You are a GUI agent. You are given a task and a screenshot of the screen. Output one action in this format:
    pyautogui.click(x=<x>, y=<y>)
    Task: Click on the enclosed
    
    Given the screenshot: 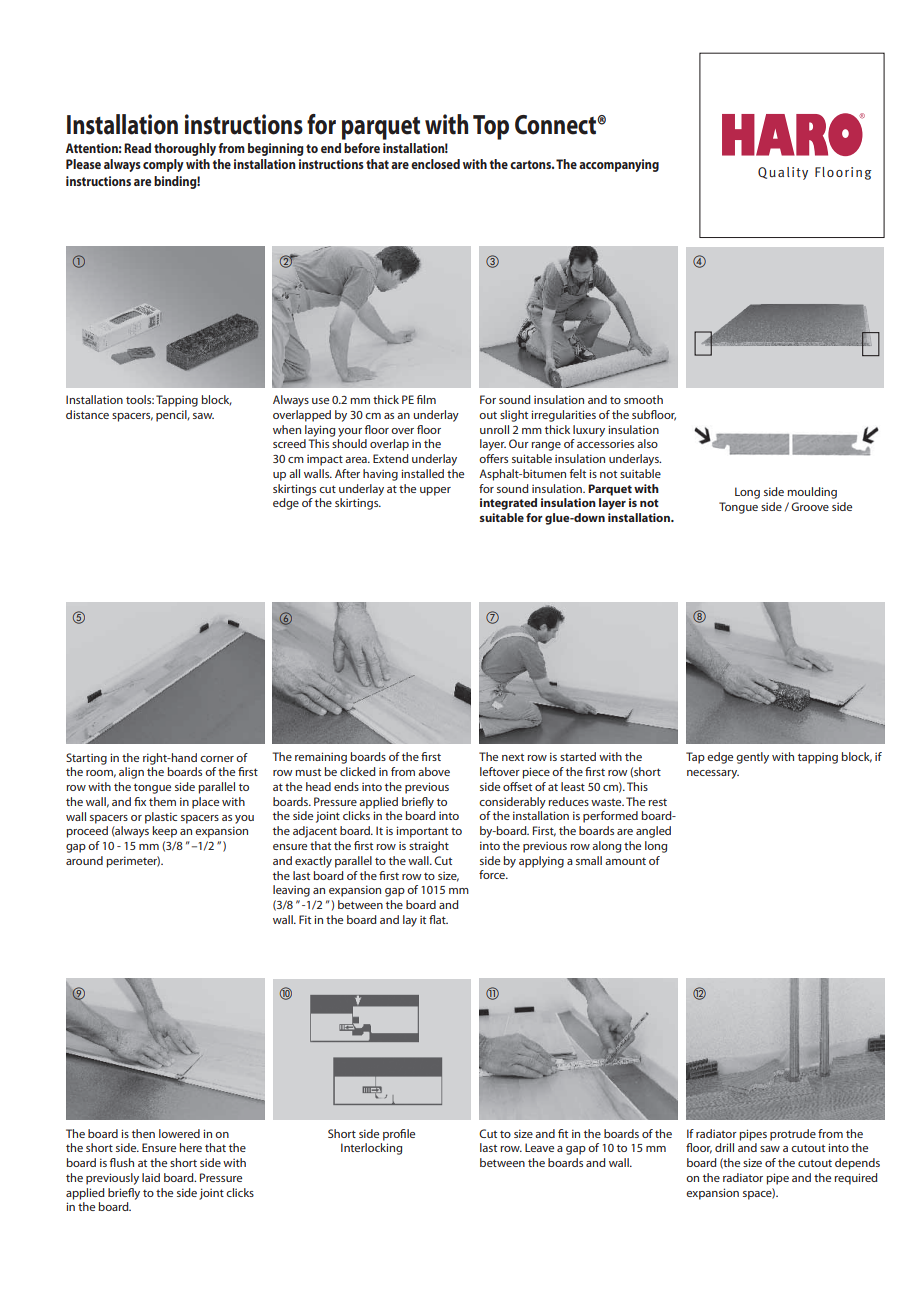 What is the action you would take?
    pyautogui.click(x=435, y=164)
